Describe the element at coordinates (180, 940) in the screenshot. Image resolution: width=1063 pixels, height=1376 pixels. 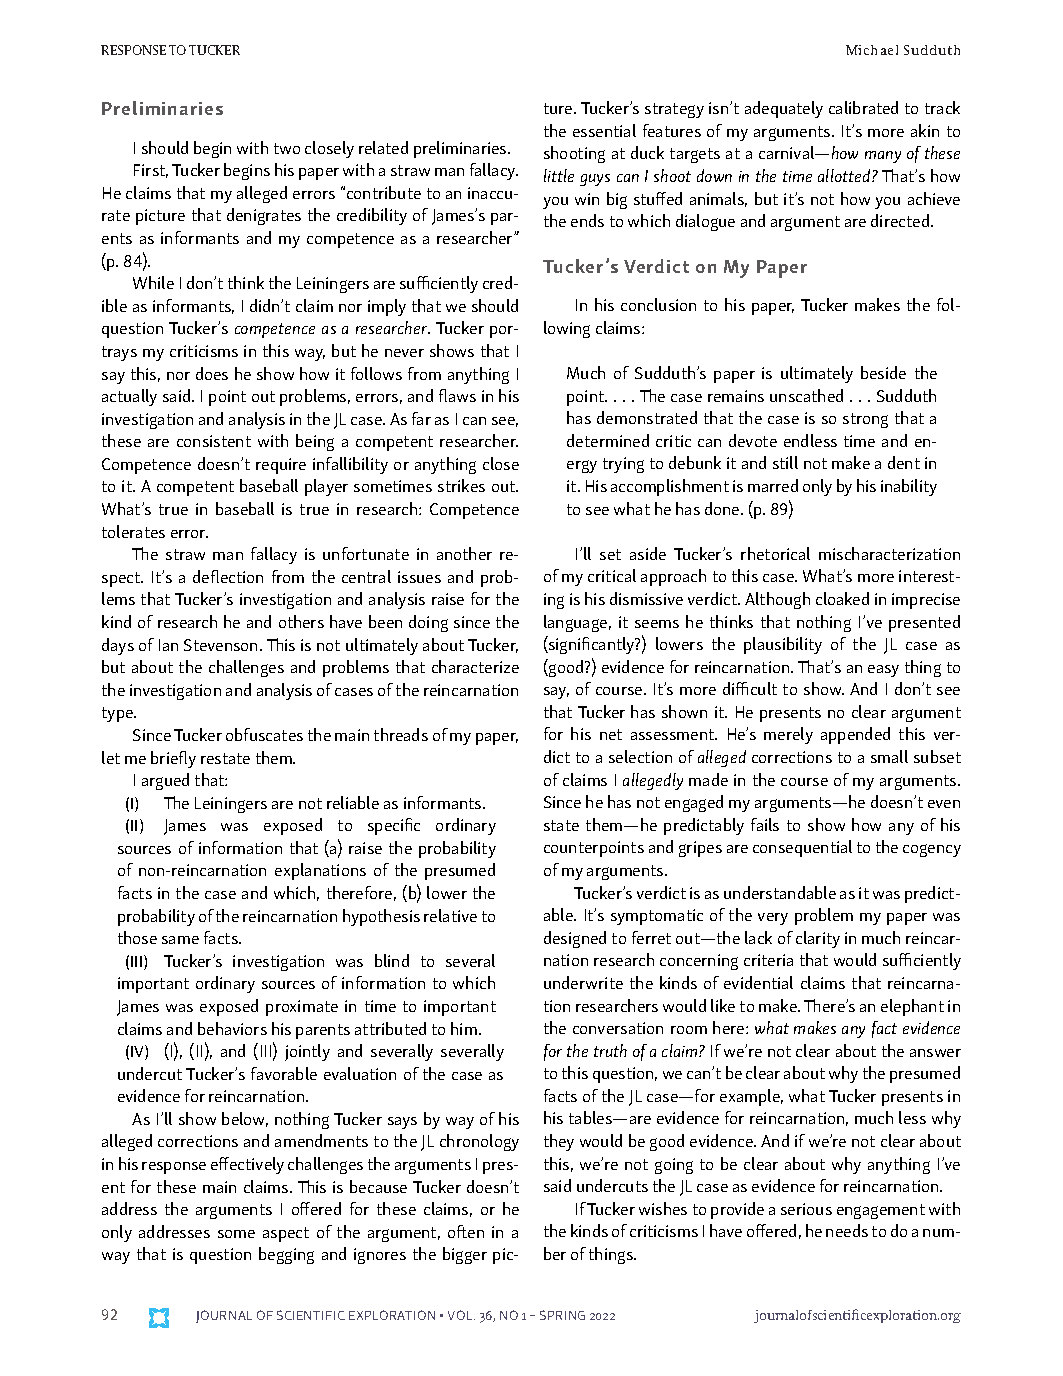
I see `same` at that location.
